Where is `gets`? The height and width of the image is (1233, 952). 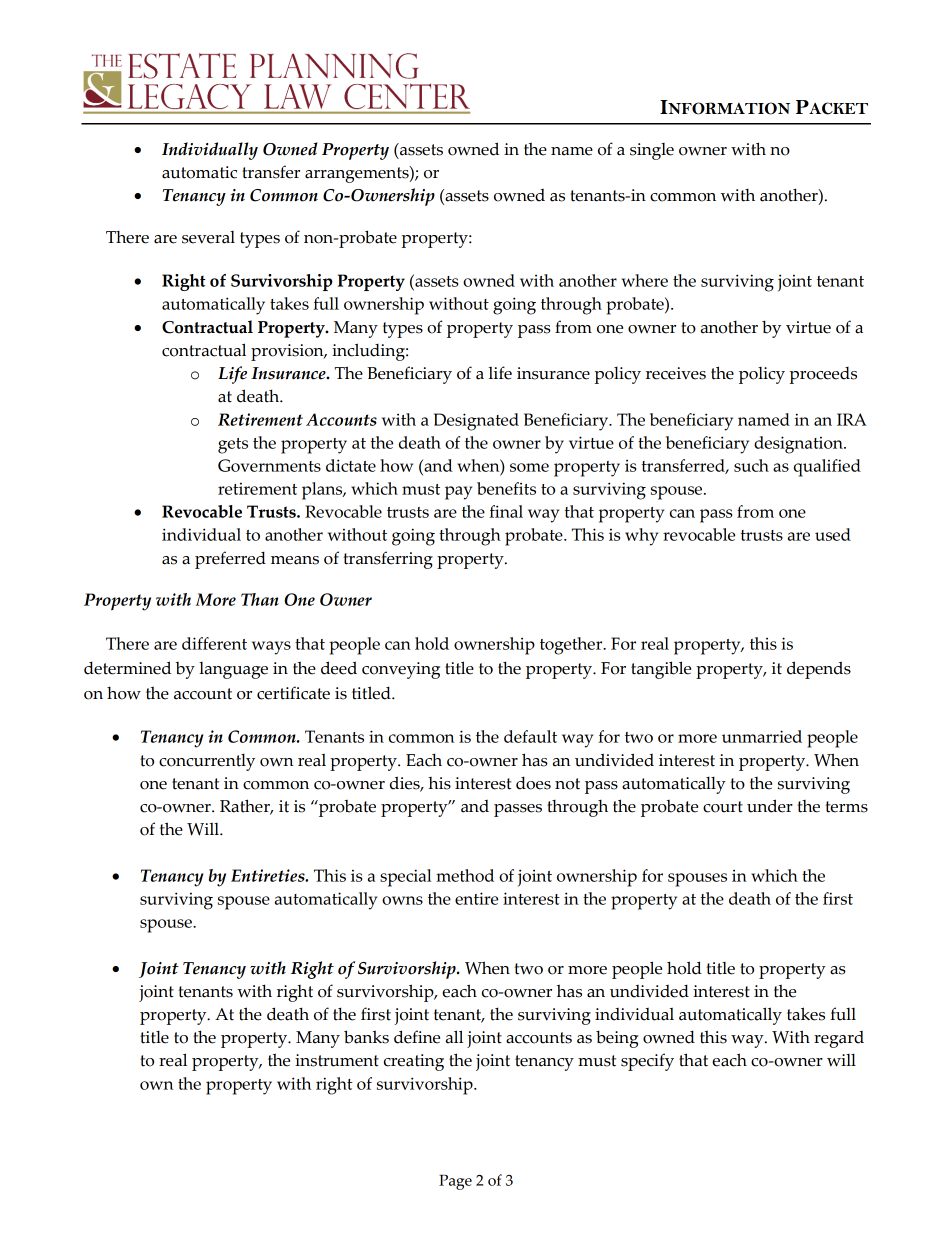 gets is located at coordinates (233, 446).
